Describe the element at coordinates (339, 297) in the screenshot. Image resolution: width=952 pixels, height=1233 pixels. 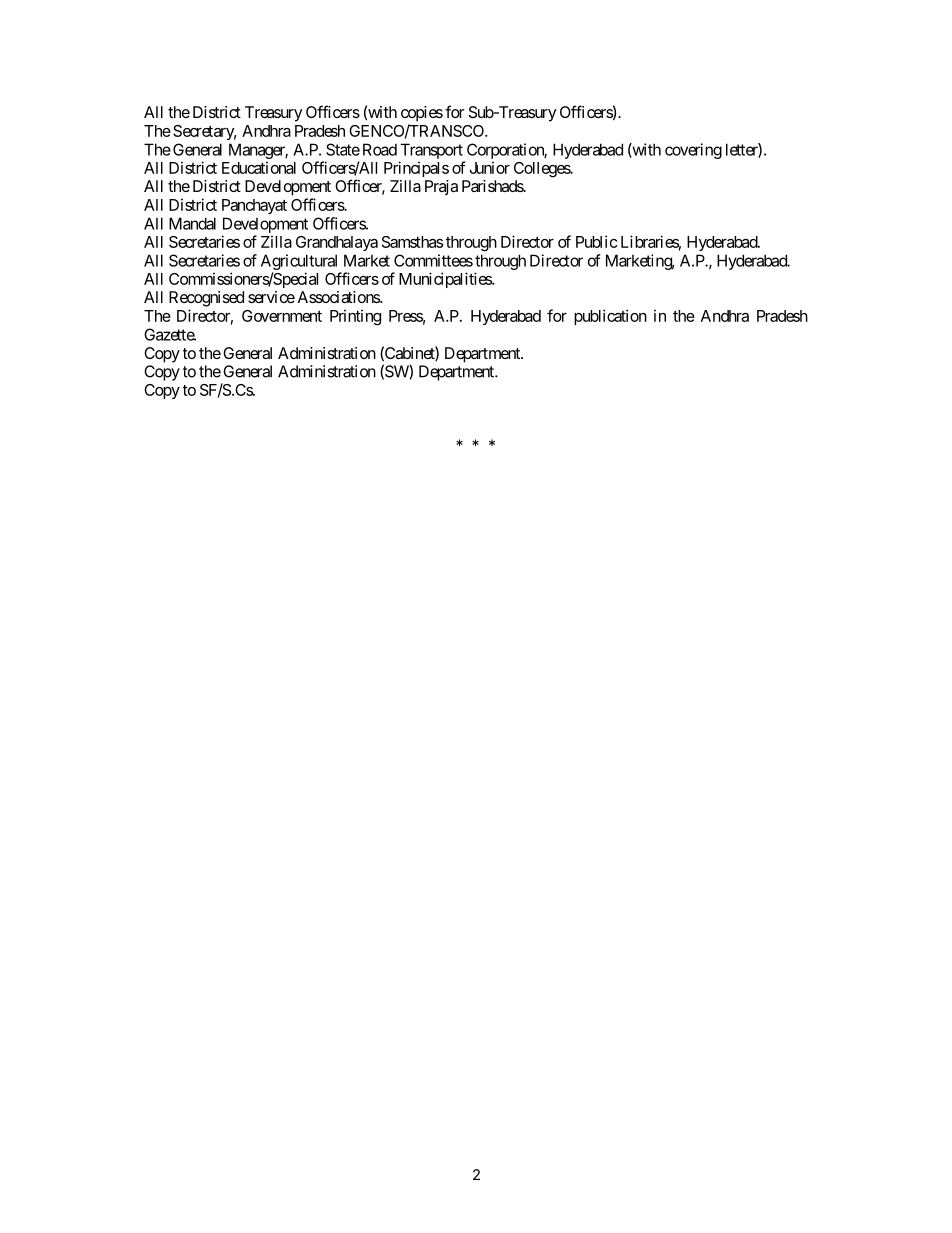
I see `Associations` at that location.
